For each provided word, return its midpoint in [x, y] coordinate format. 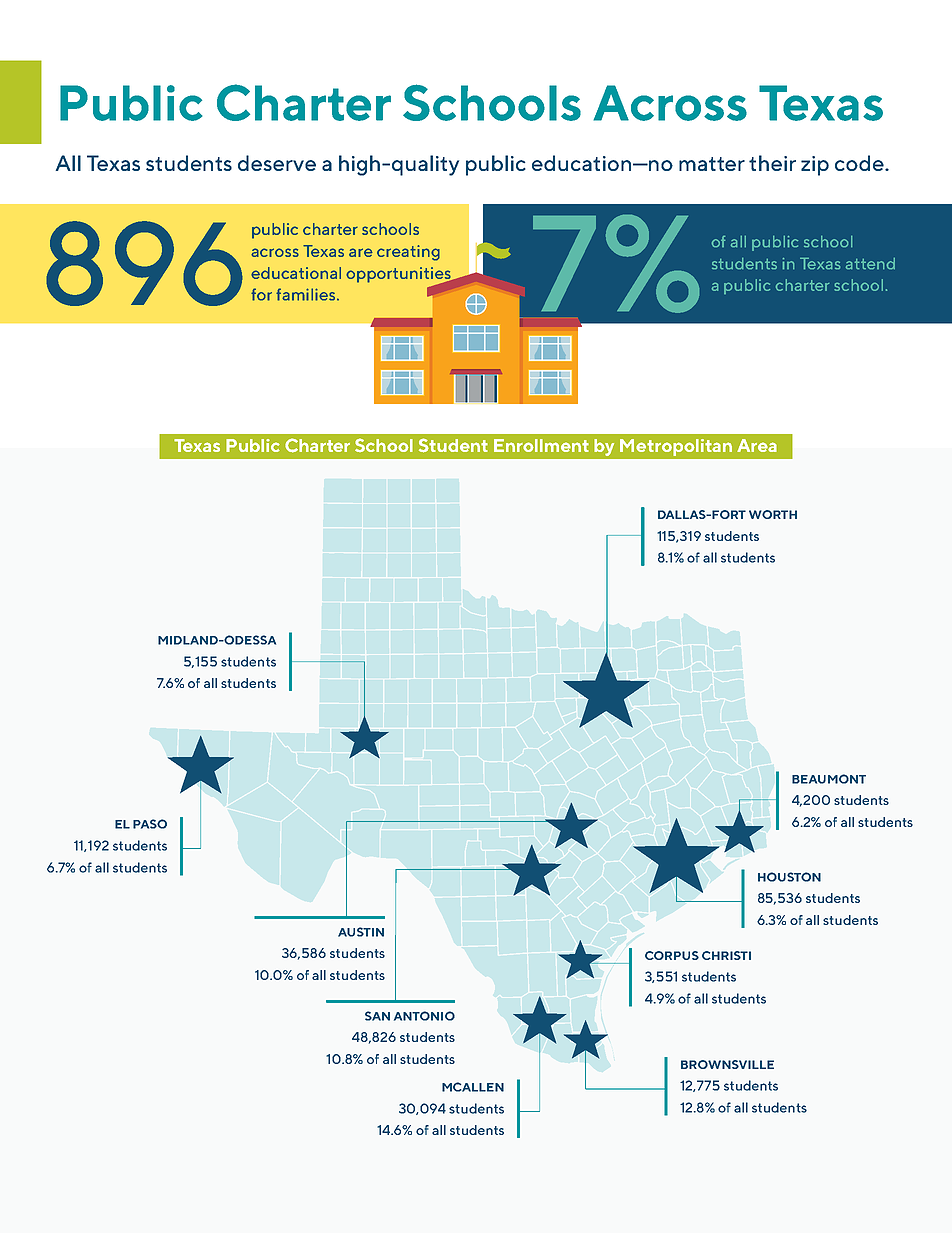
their [772, 163]
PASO [150, 824]
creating [408, 253]
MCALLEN [473, 1087]
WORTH [773, 514]
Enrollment [541, 445]
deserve [277, 163]
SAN [377, 1016]
